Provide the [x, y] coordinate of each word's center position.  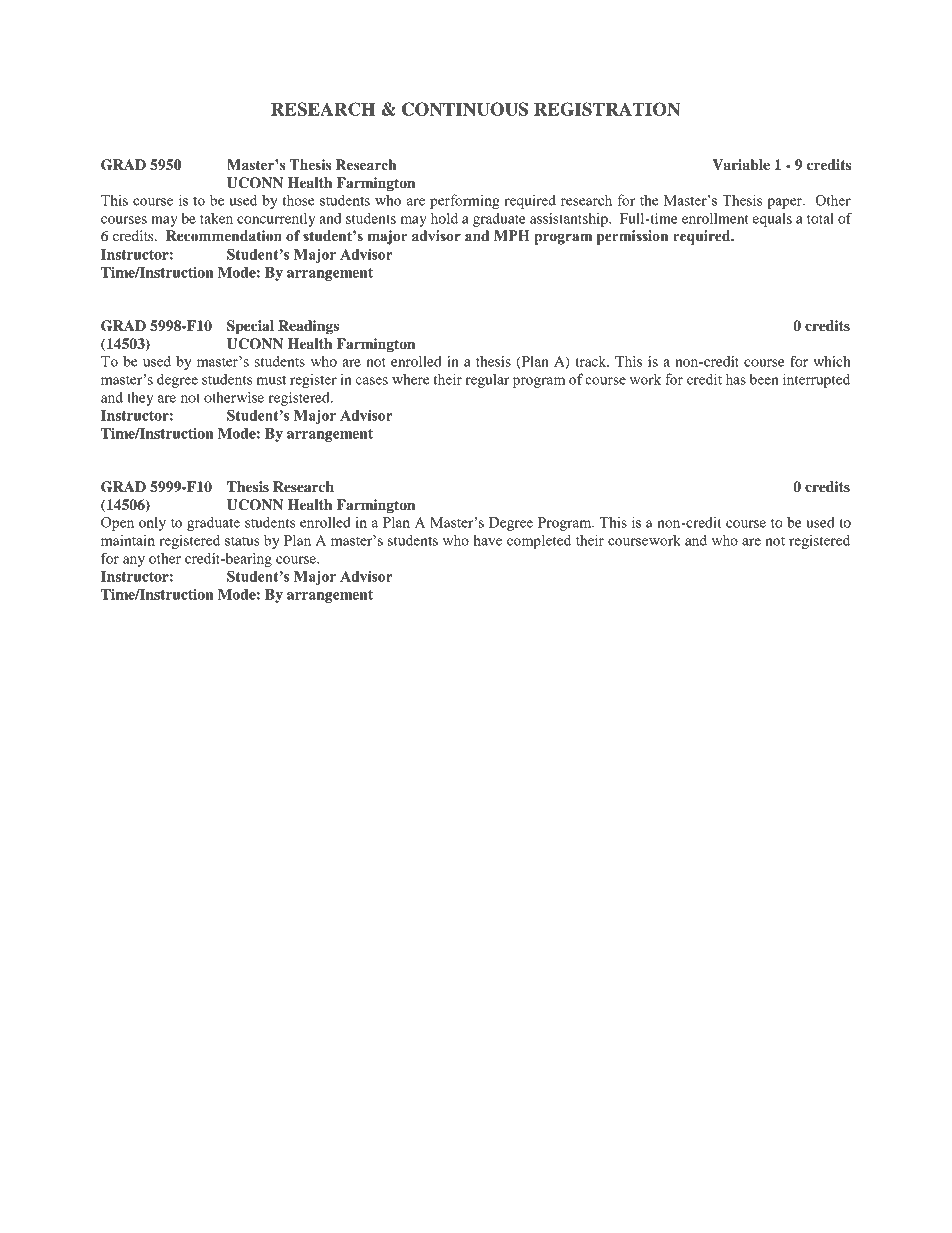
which [832, 361]
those [298, 200]
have [487, 540]
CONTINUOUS [465, 109]
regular [487, 380]
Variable [741, 165]
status [242, 541]
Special [250, 327]
